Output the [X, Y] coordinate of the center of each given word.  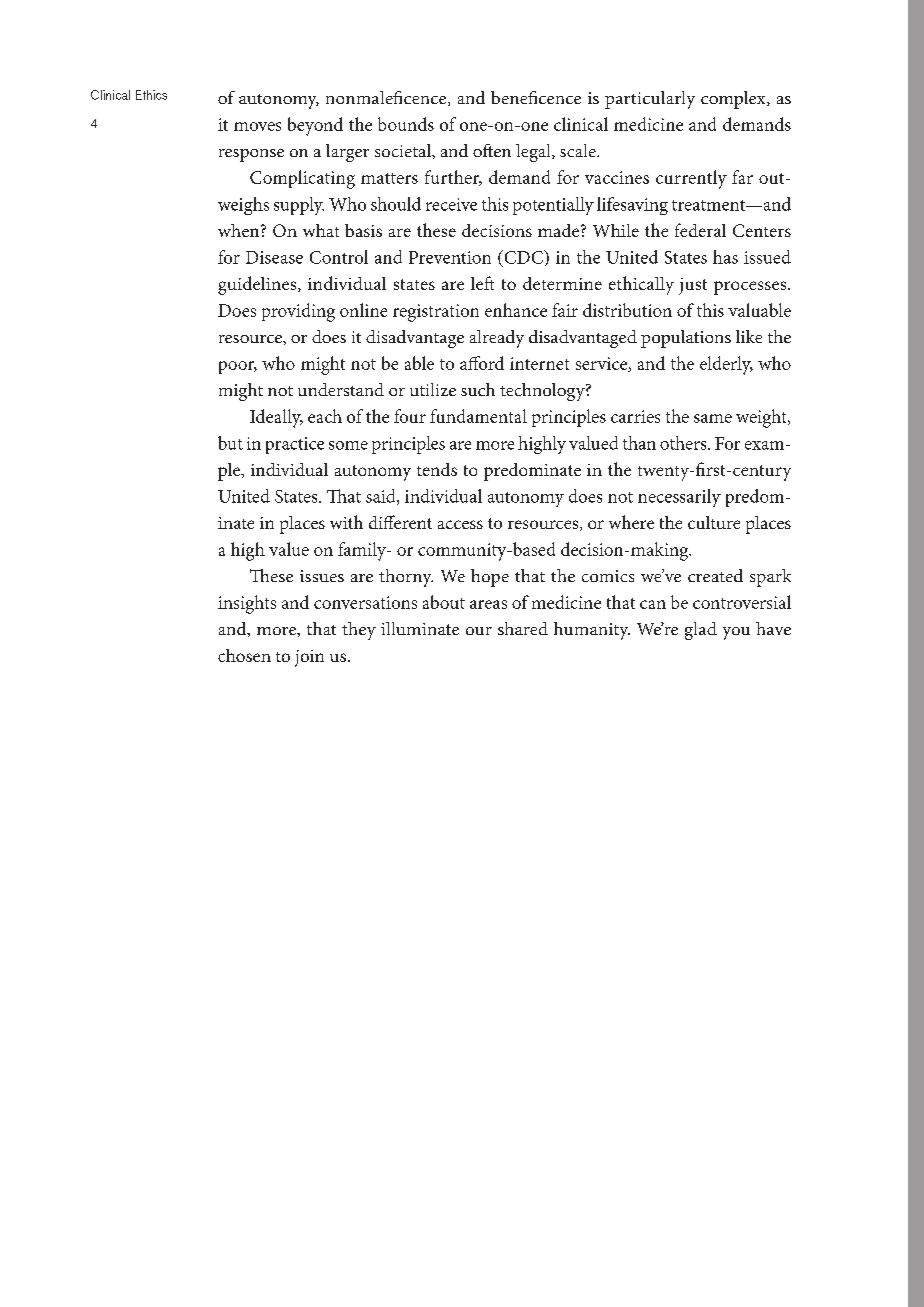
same [713, 418]
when [240, 230]
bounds [406, 124]
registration [436, 313]
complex [734, 100]
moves [257, 126]
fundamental [478, 416]
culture [714, 522]
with [346, 522]
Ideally [276, 418]
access [460, 524]
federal [700, 230]
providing [298, 312]
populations [686, 339]
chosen [244, 655]
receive [451, 204]
